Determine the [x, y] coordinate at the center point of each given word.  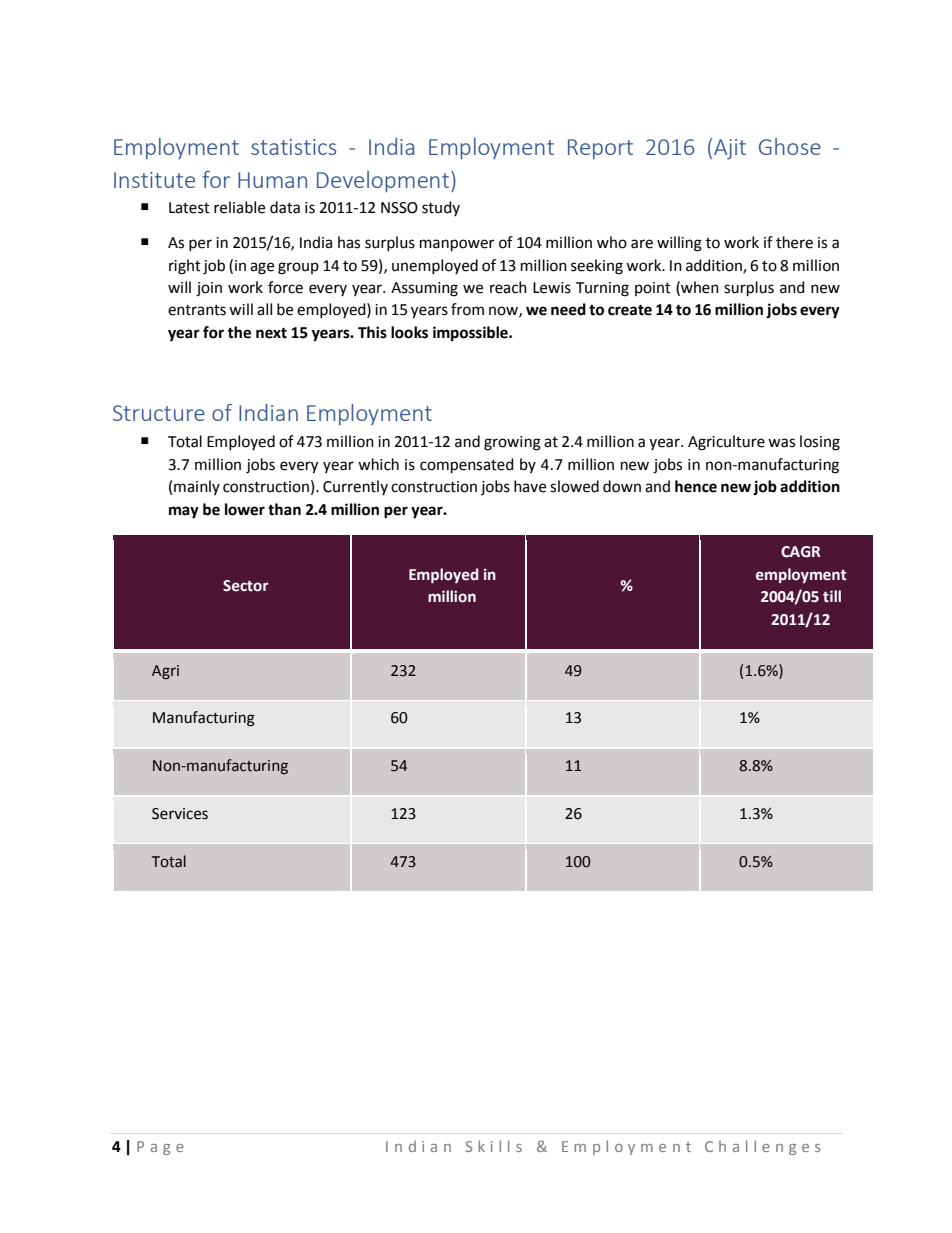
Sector [246, 586]
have [530, 486]
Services [180, 814]
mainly [197, 487]
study [441, 208]
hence [696, 486]
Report [600, 149]
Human [272, 180]
